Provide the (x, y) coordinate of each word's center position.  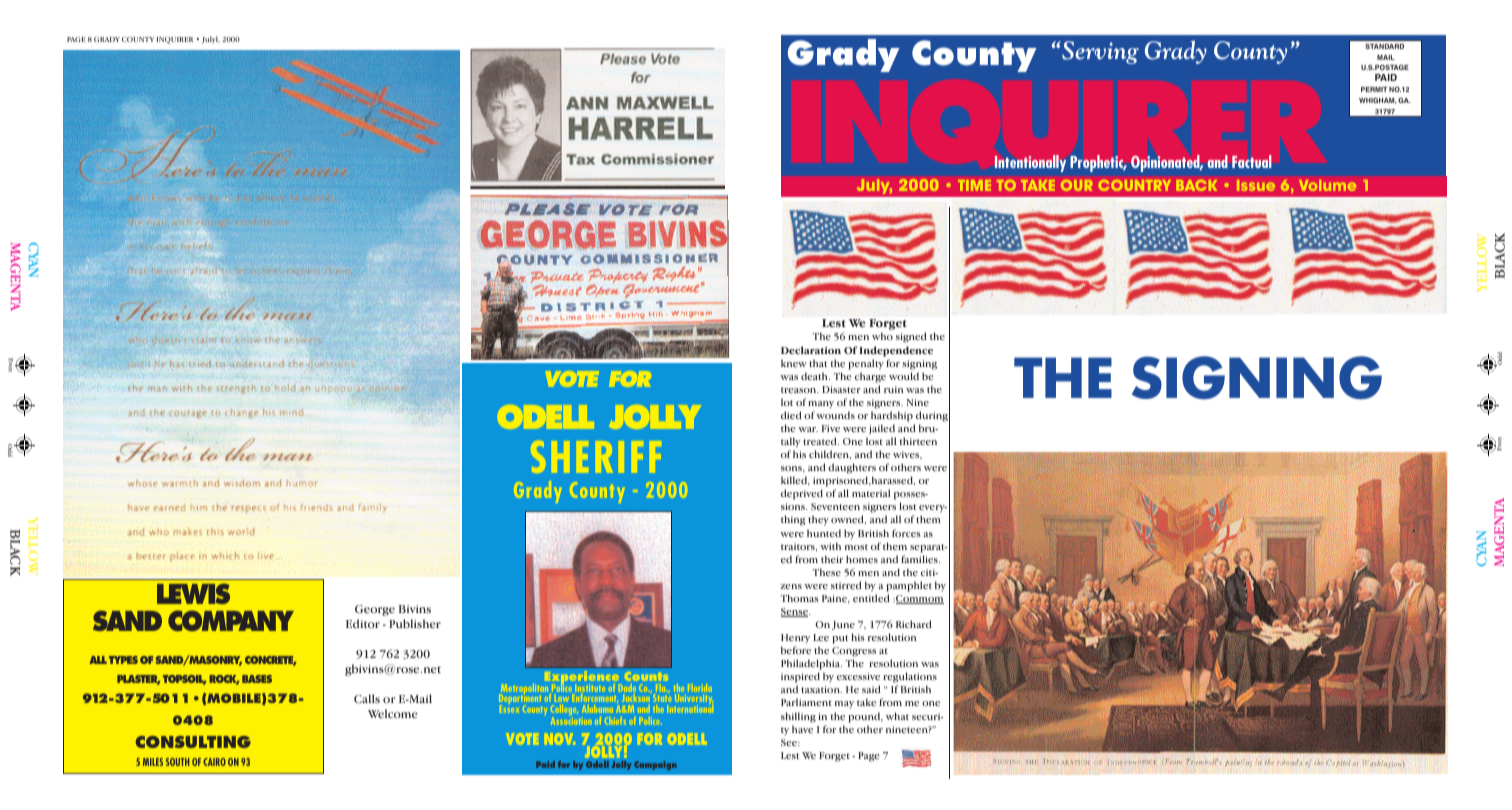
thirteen (918, 441)
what (897, 716)
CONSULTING (193, 742)
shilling (798, 717)
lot (787, 402)
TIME (974, 185)
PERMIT (1374, 89)
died (791, 415)
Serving (1099, 52)
